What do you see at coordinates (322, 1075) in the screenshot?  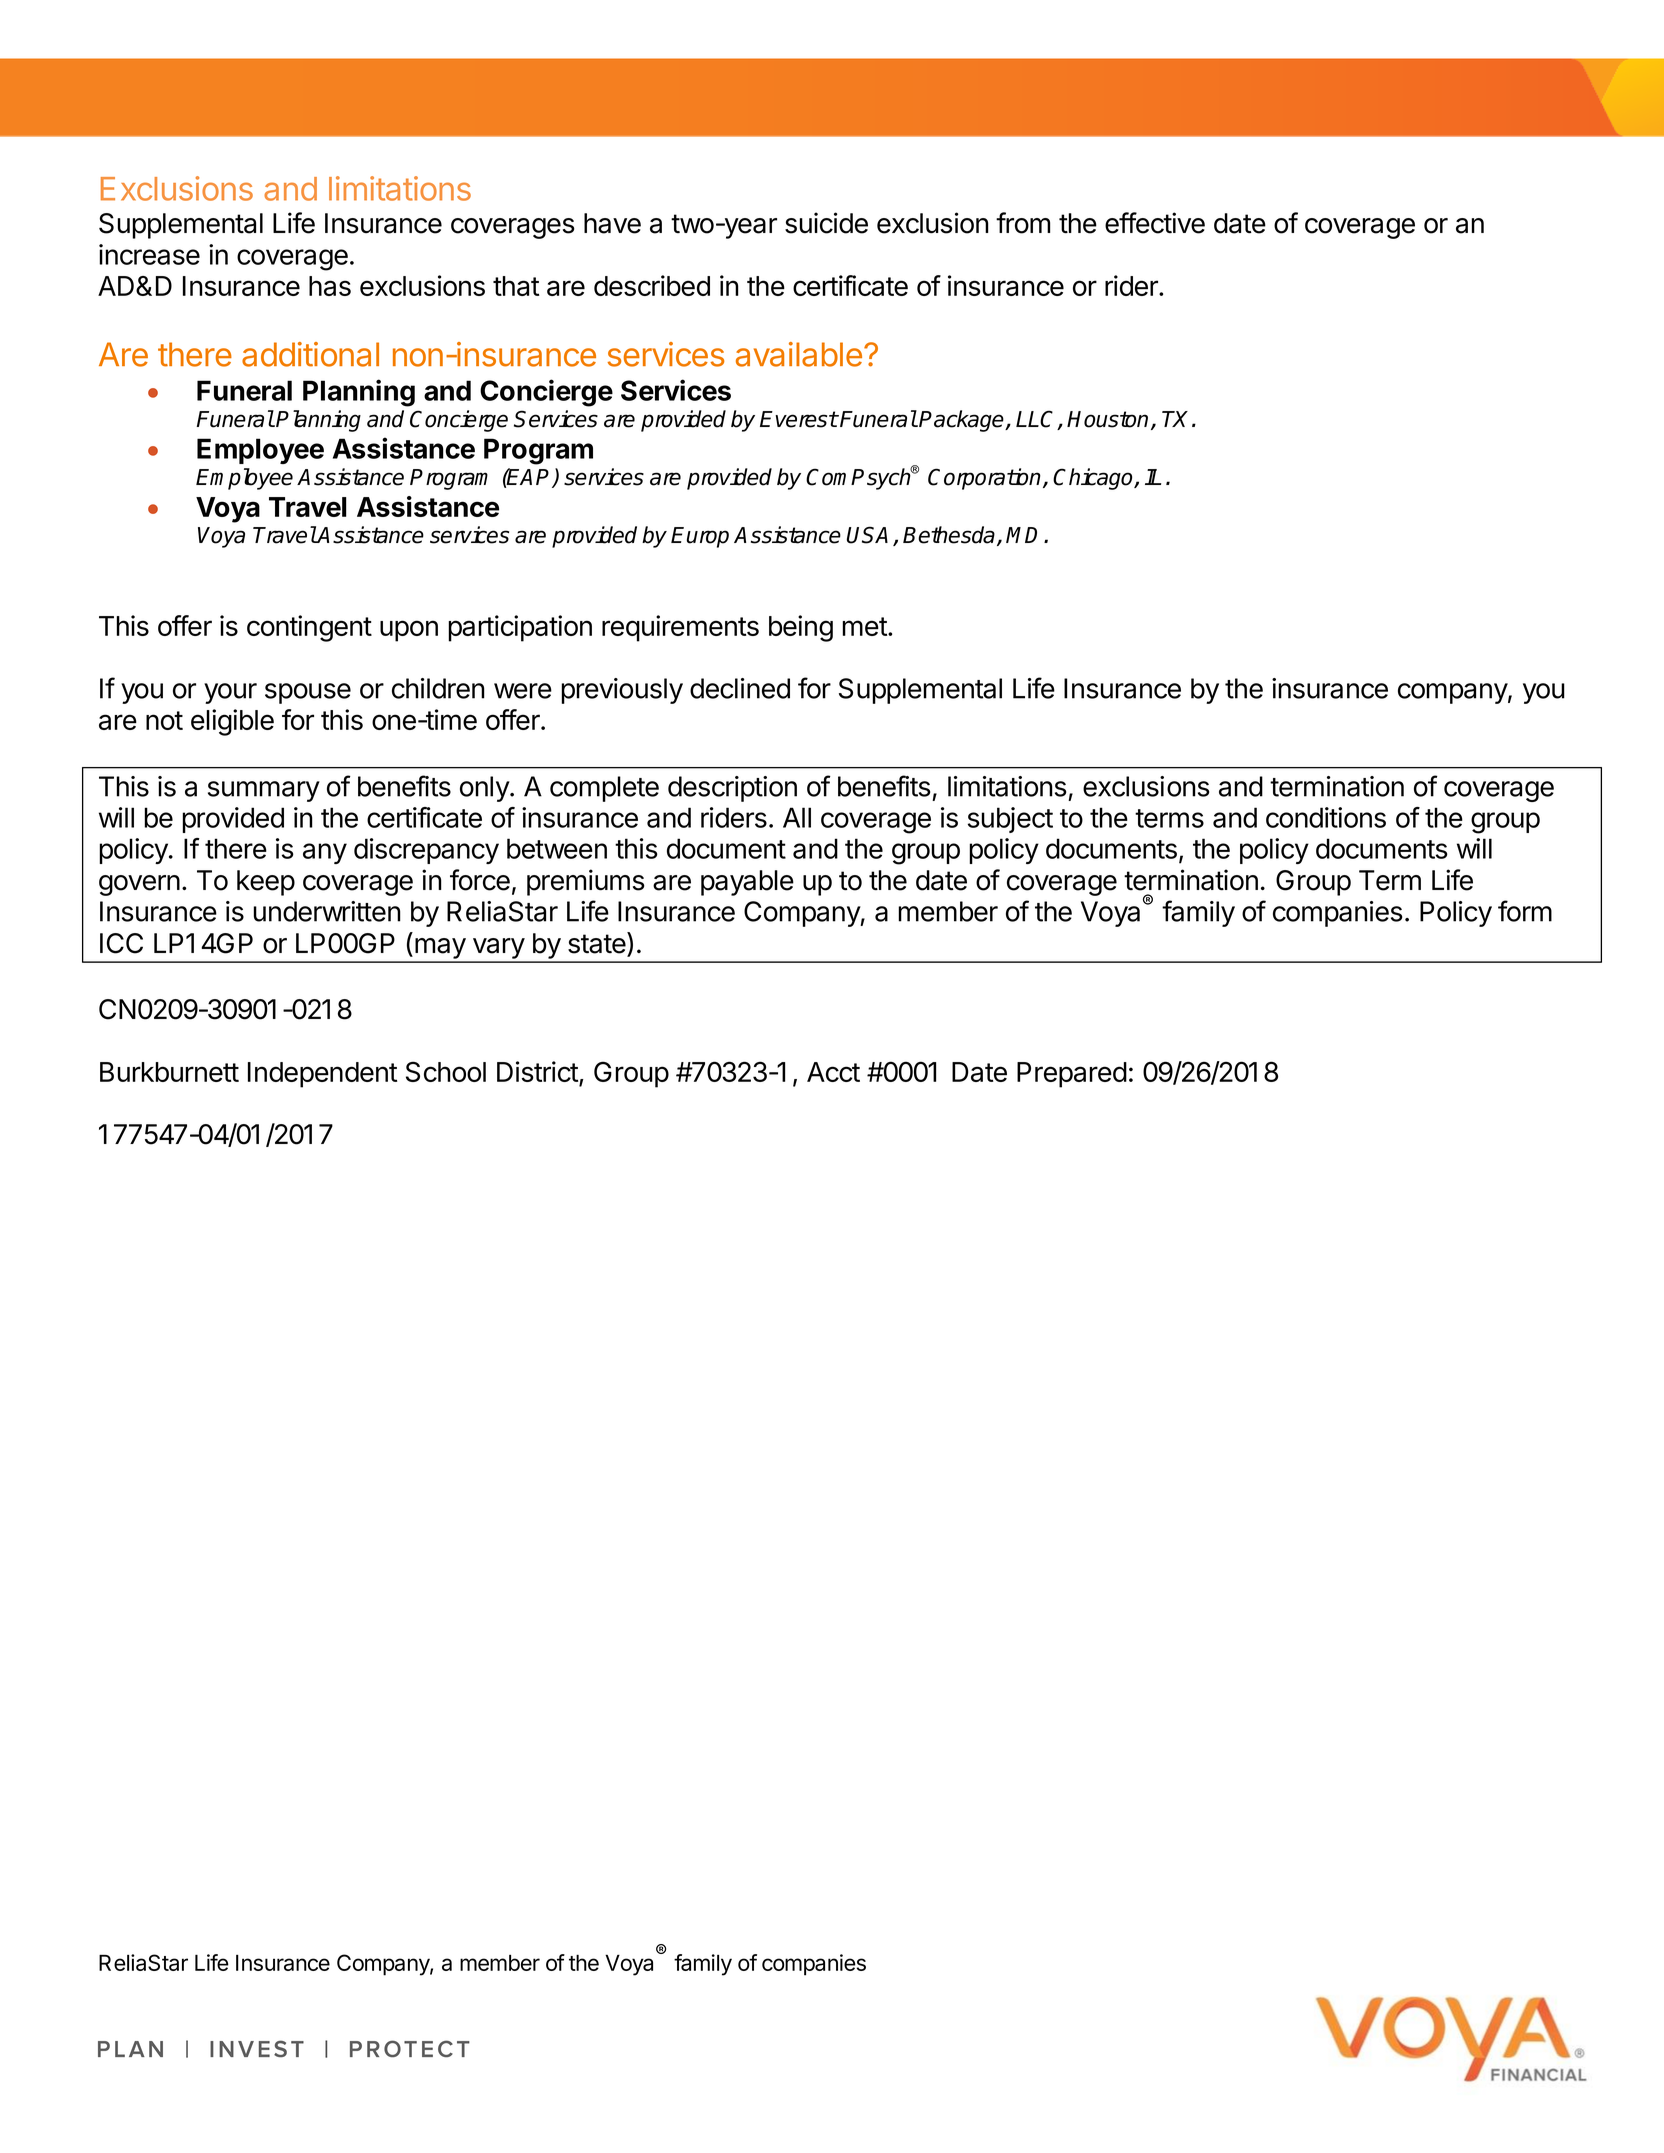 I see `Independent` at bounding box center [322, 1075].
